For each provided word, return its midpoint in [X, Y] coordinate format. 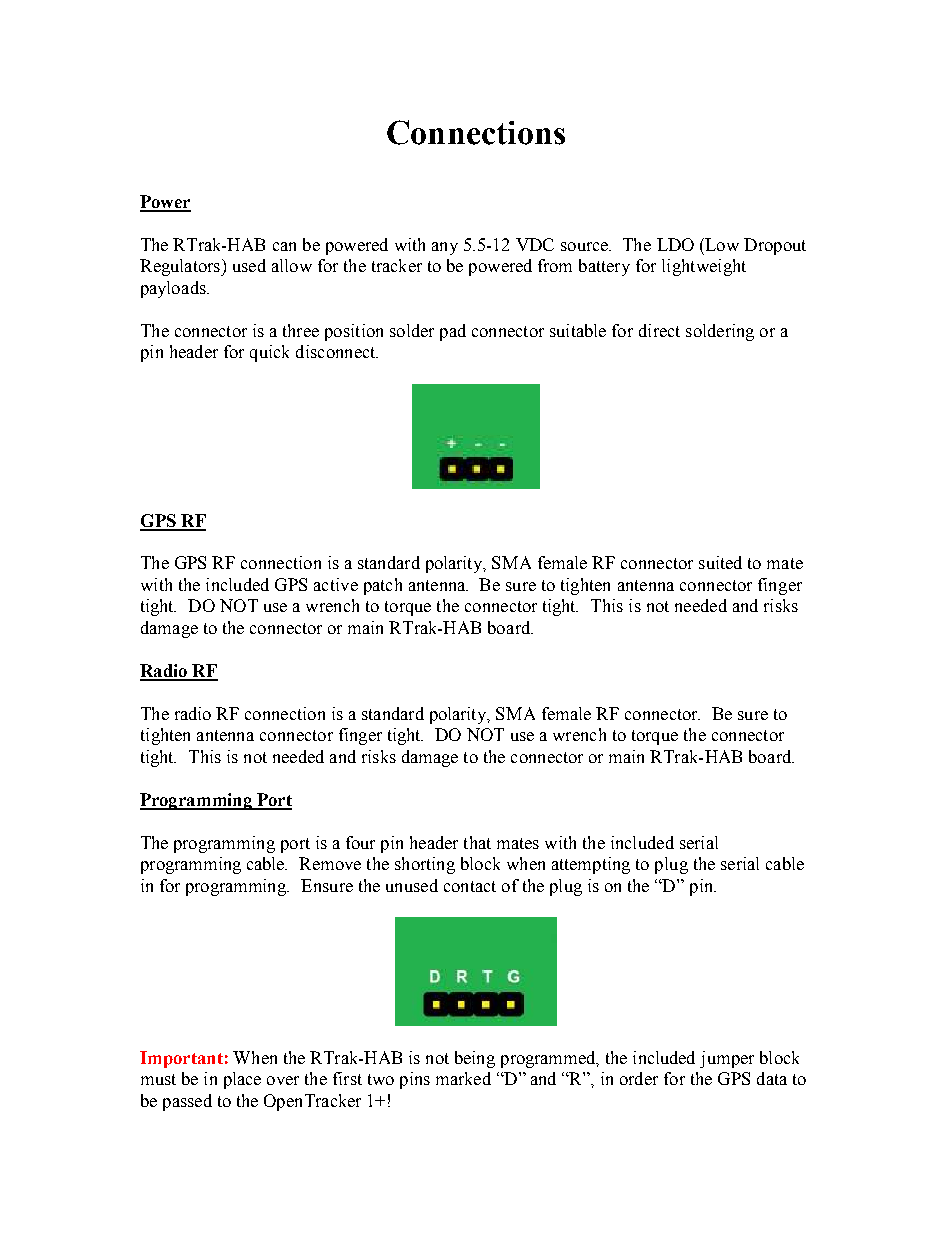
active [336, 584]
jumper [727, 1059]
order [639, 1078]
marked [463, 1078]
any [445, 248]
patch [383, 586]
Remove [330, 863]
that [477, 842]
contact [470, 886]
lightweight [704, 267]
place [242, 1080]
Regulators [181, 267]
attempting [591, 865]
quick [269, 353]
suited [720, 562]
